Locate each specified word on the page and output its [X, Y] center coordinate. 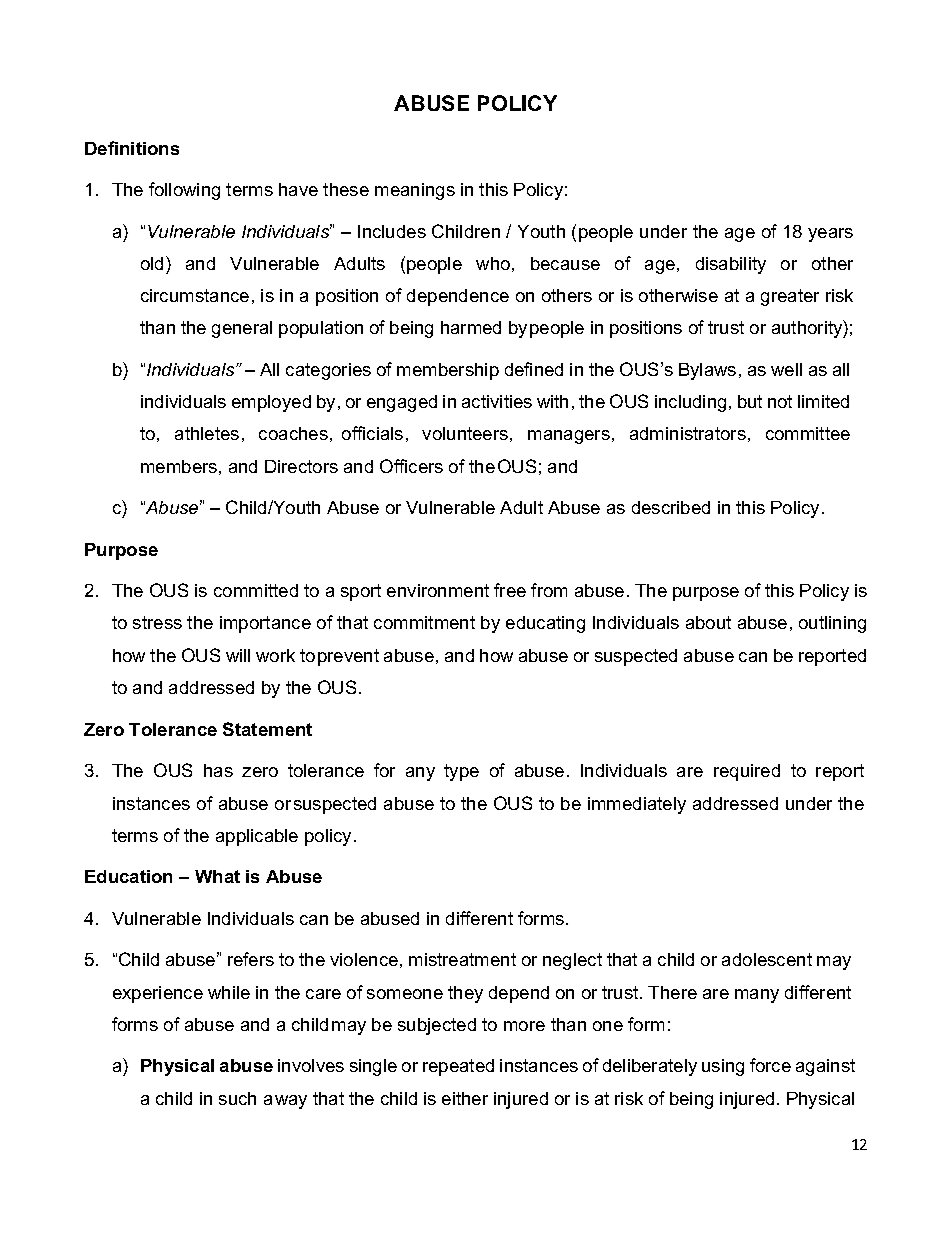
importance [265, 624]
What [217, 876]
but [750, 401]
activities [497, 401]
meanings [415, 191]
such [237, 1098]
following [184, 191]
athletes [207, 433]
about [708, 622]
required [747, 772]
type [461, 772]
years [830, 235]
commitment [424, 622]
